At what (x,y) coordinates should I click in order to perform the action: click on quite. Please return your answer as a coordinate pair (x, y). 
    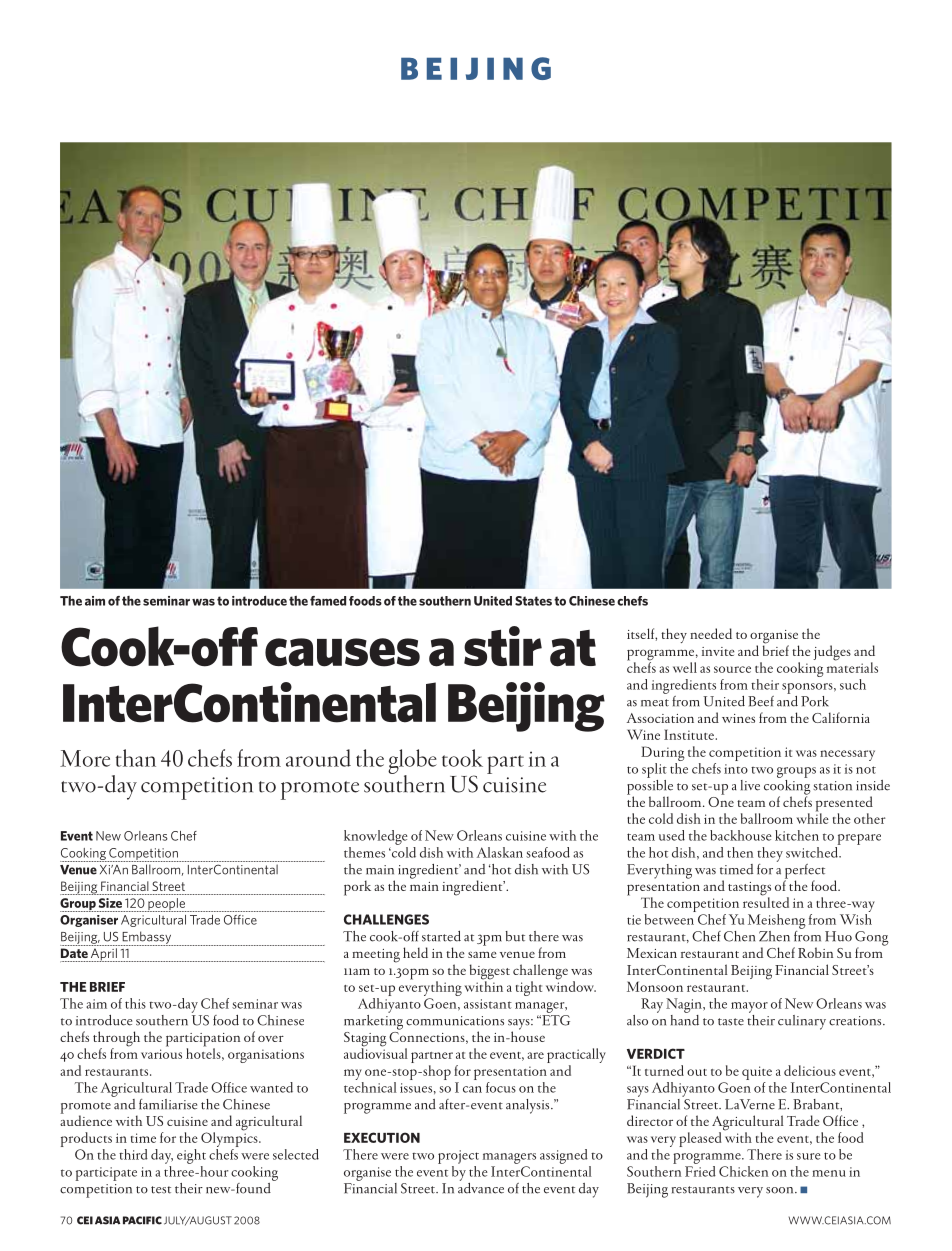
    Looking at the image, I should click on (757, 1073).
